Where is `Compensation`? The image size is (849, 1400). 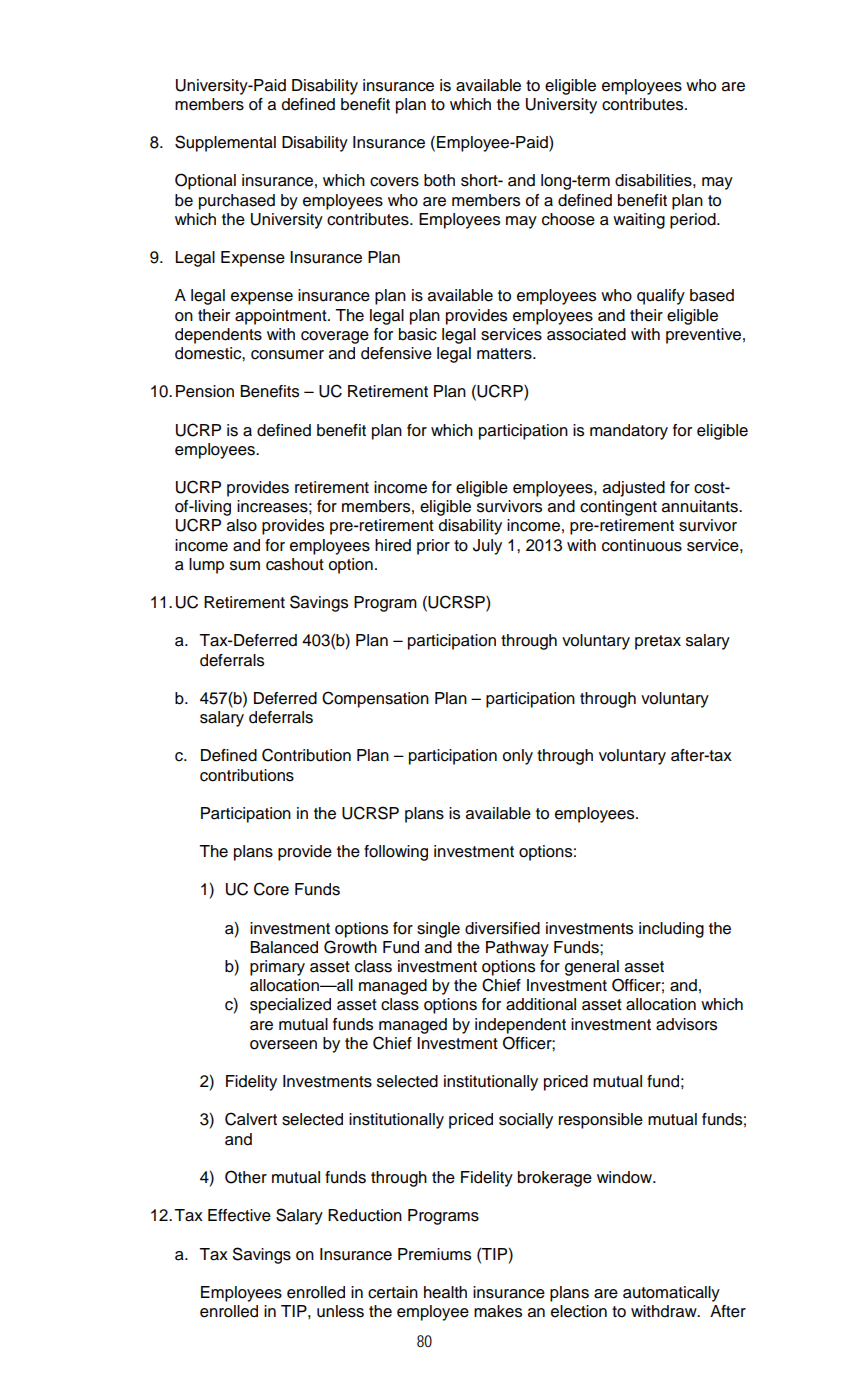
Compensation is located at coordinates (375, 699).
